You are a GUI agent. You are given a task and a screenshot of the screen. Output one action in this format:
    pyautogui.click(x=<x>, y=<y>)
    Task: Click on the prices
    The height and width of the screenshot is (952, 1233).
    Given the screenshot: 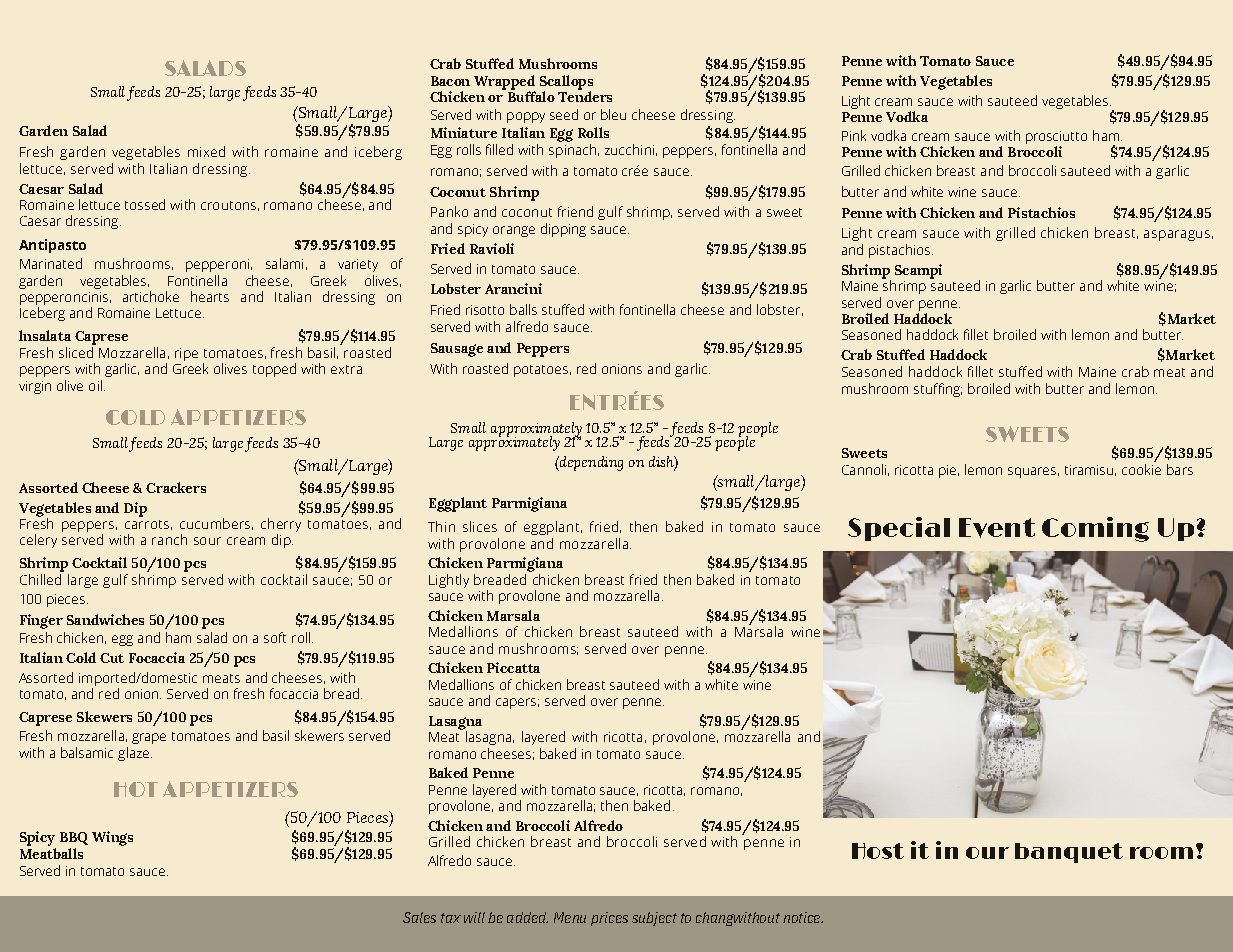 What is the action you would take?
    pyautogui.click(x=609, y=919)
